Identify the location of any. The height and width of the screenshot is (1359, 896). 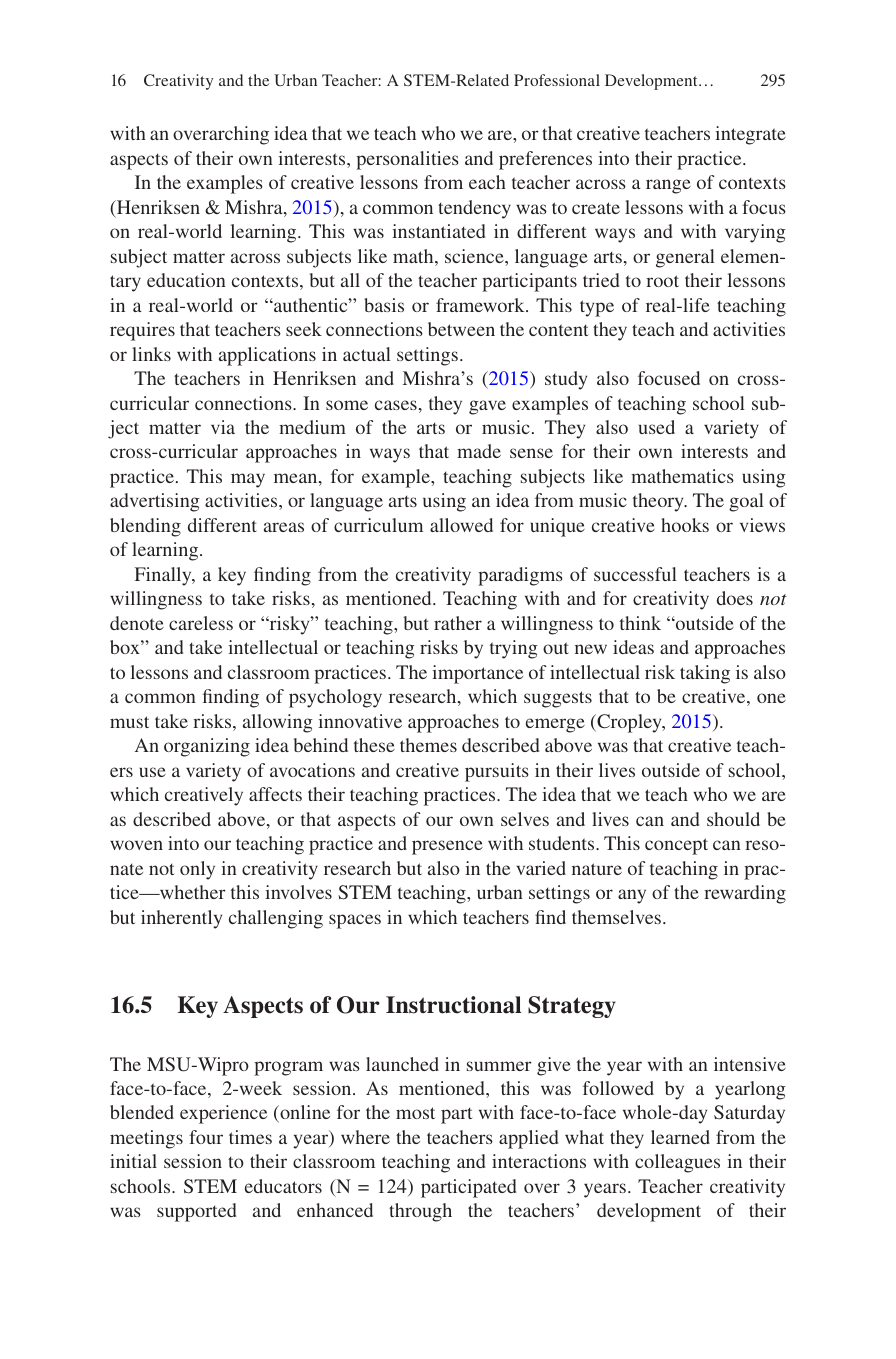
(632, 896).
